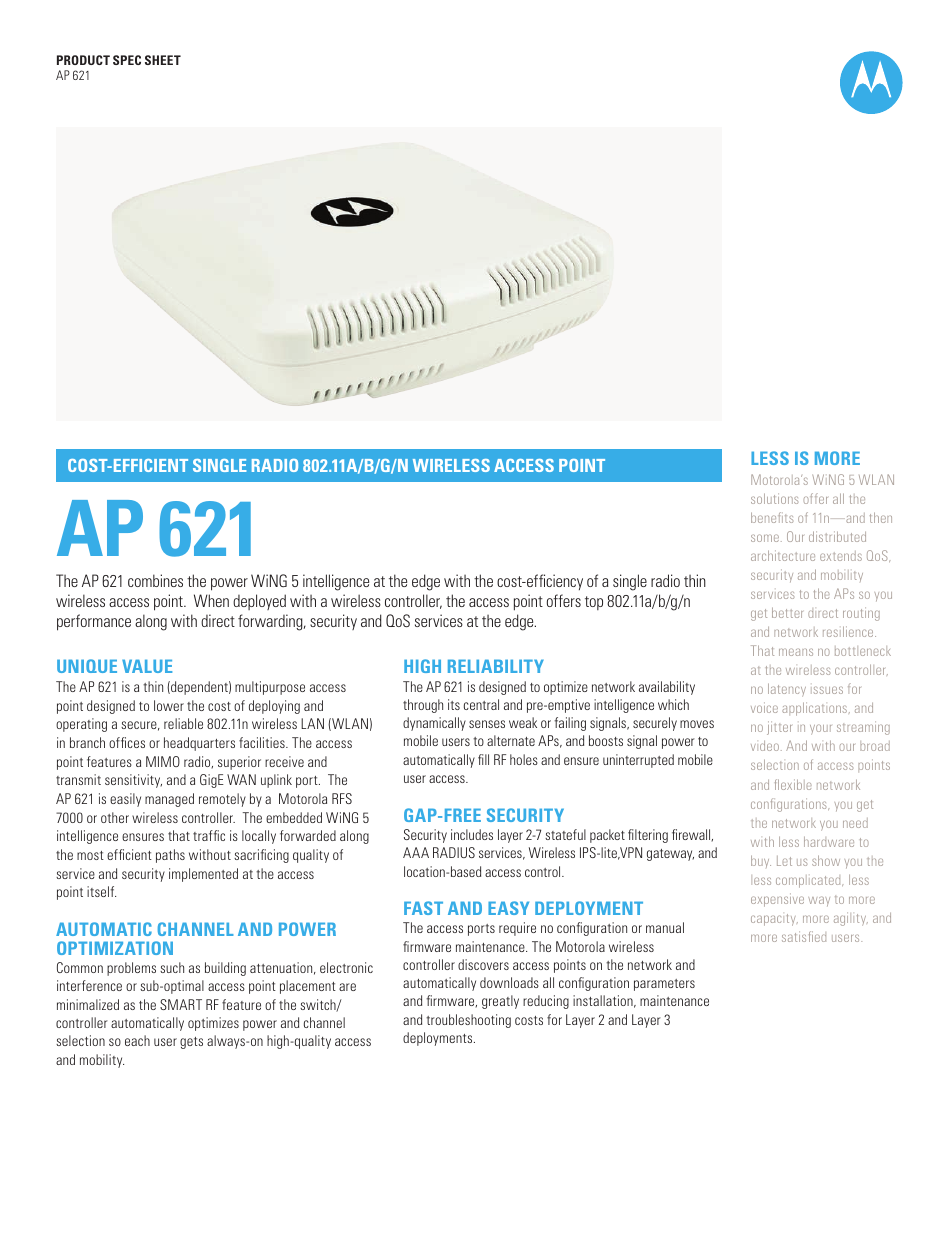 This document has height=1233, width=952. I want to click on benefits, so click(772, 517).
